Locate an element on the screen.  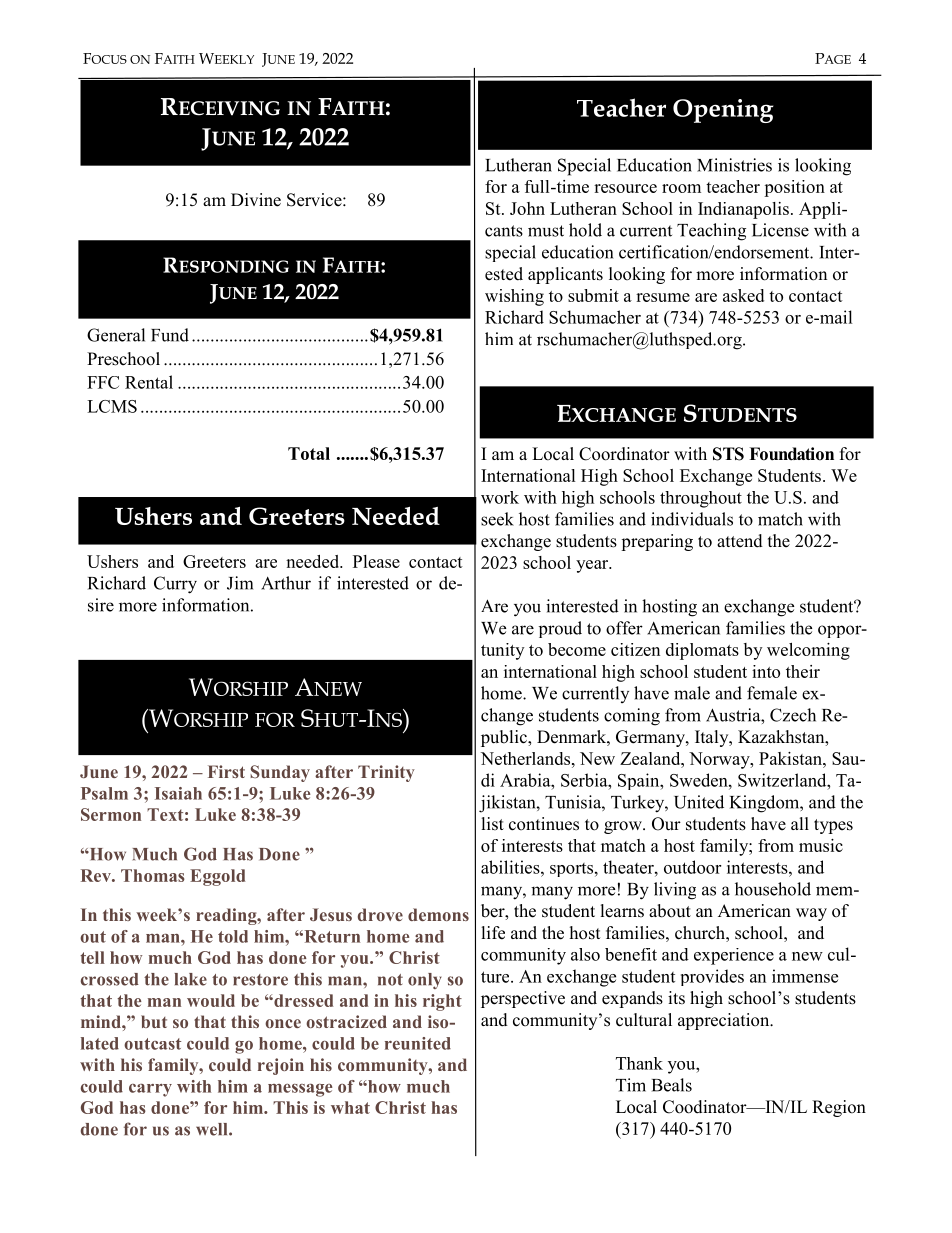
Ministries is located at coordinates (734, 165).
